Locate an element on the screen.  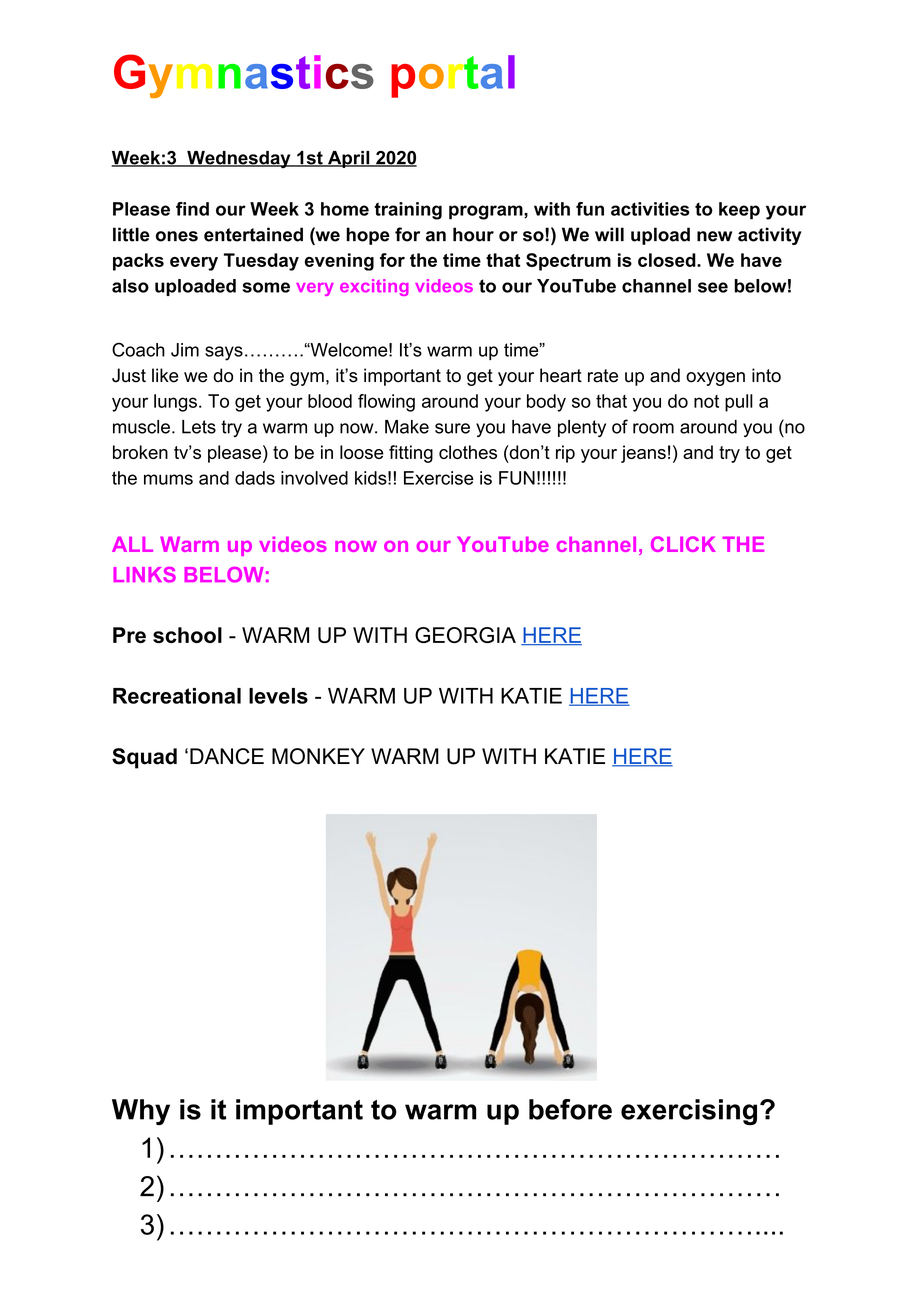
Exercise is located at coordinates (439, 478).
